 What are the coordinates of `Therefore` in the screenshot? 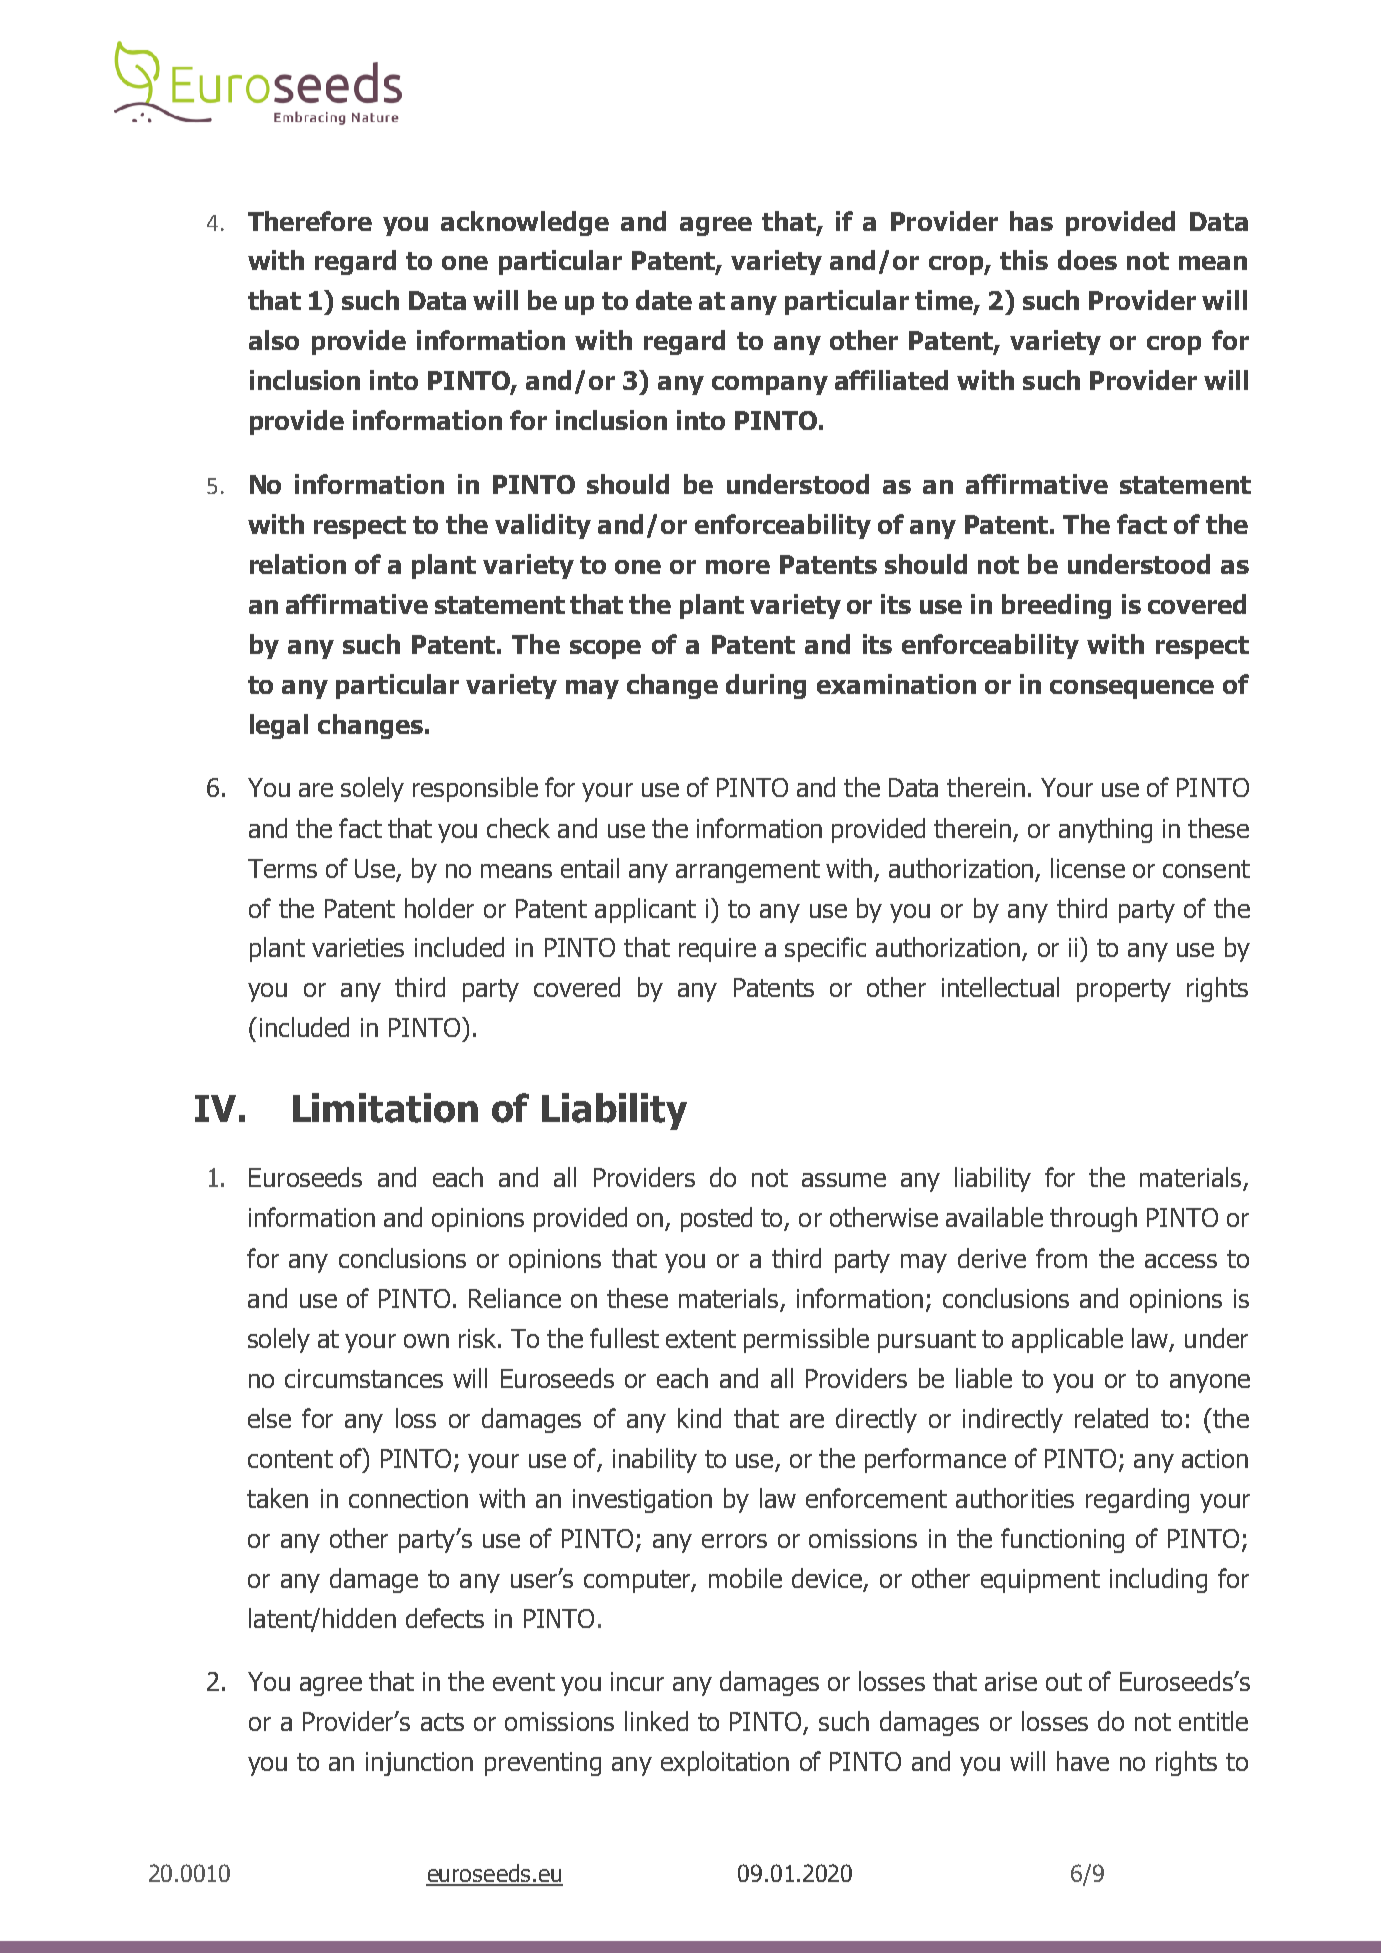 It's located at (310, 221).
